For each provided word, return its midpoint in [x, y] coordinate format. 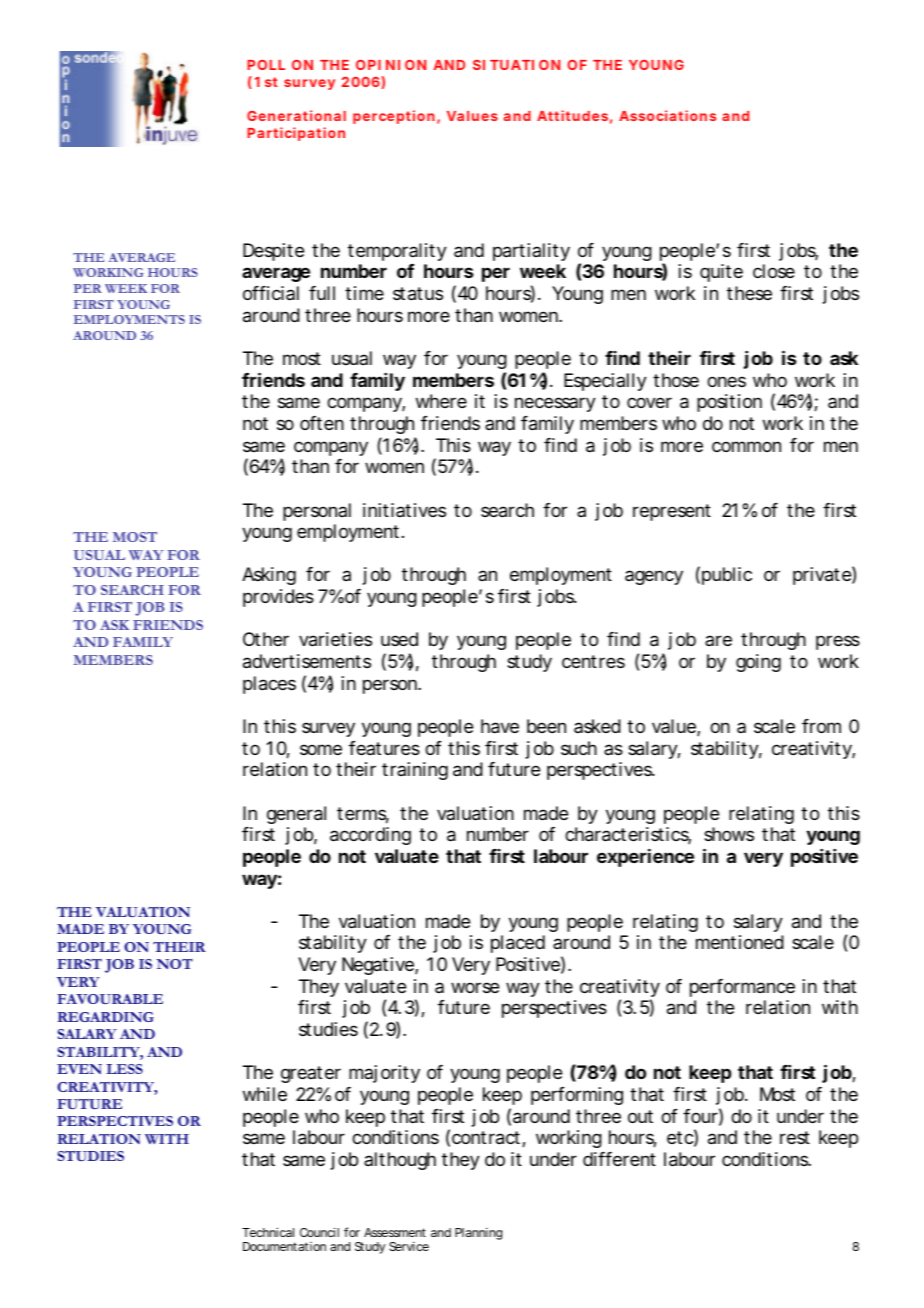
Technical [268, 1232]
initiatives [404, 510]
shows [729, 834]
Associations [667, 115]
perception [394, 117]
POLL [266, 65]
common [746, 446]
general [296, 815]
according [370, 836]
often [322, 423]
